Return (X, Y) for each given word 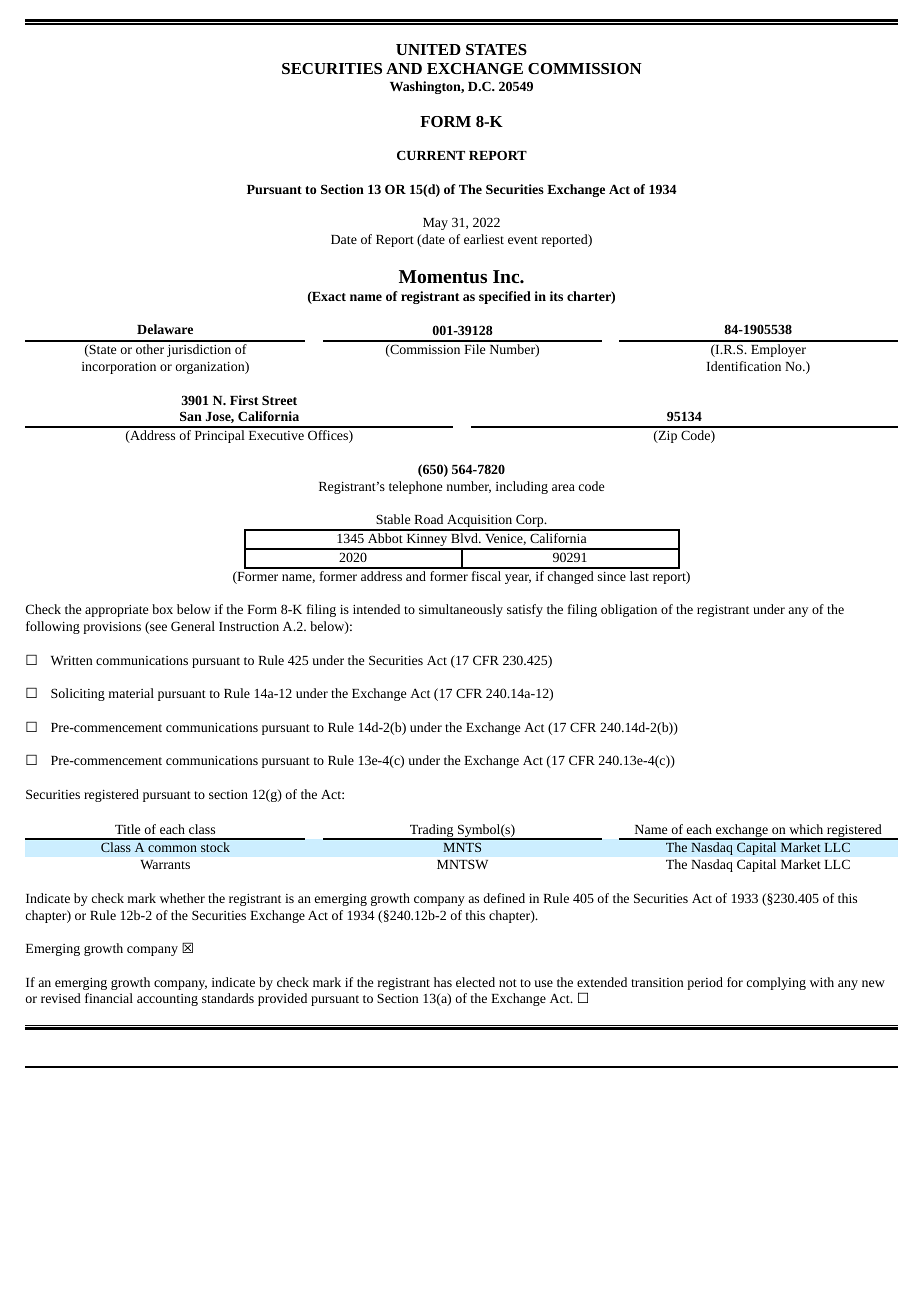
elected (475, 982)
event (523, 240)
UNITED (428, 49)
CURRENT (431, 155)
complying (776, 983)
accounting (167, 1000)
